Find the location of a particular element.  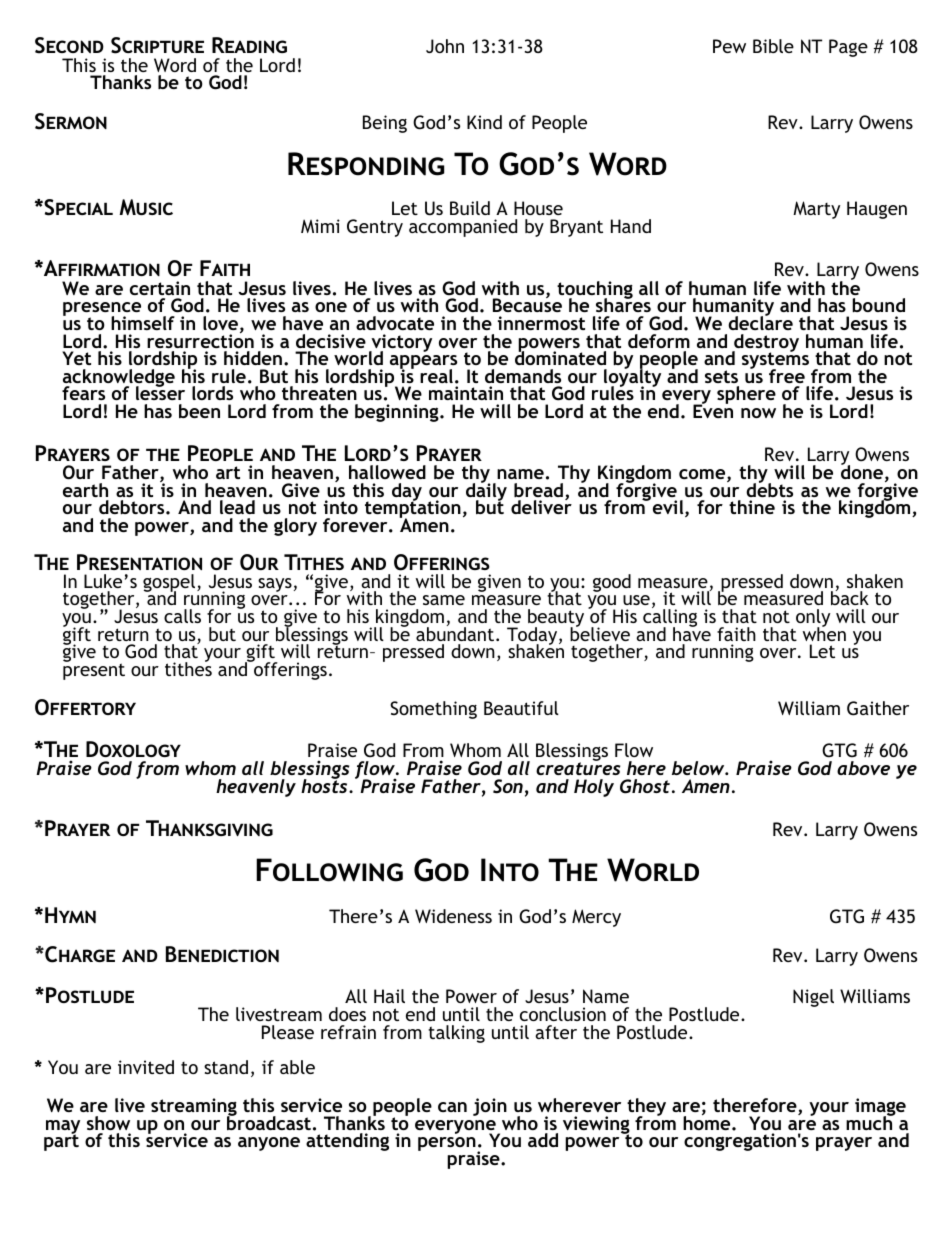

streaming is located at coordinates (194, 1108).
